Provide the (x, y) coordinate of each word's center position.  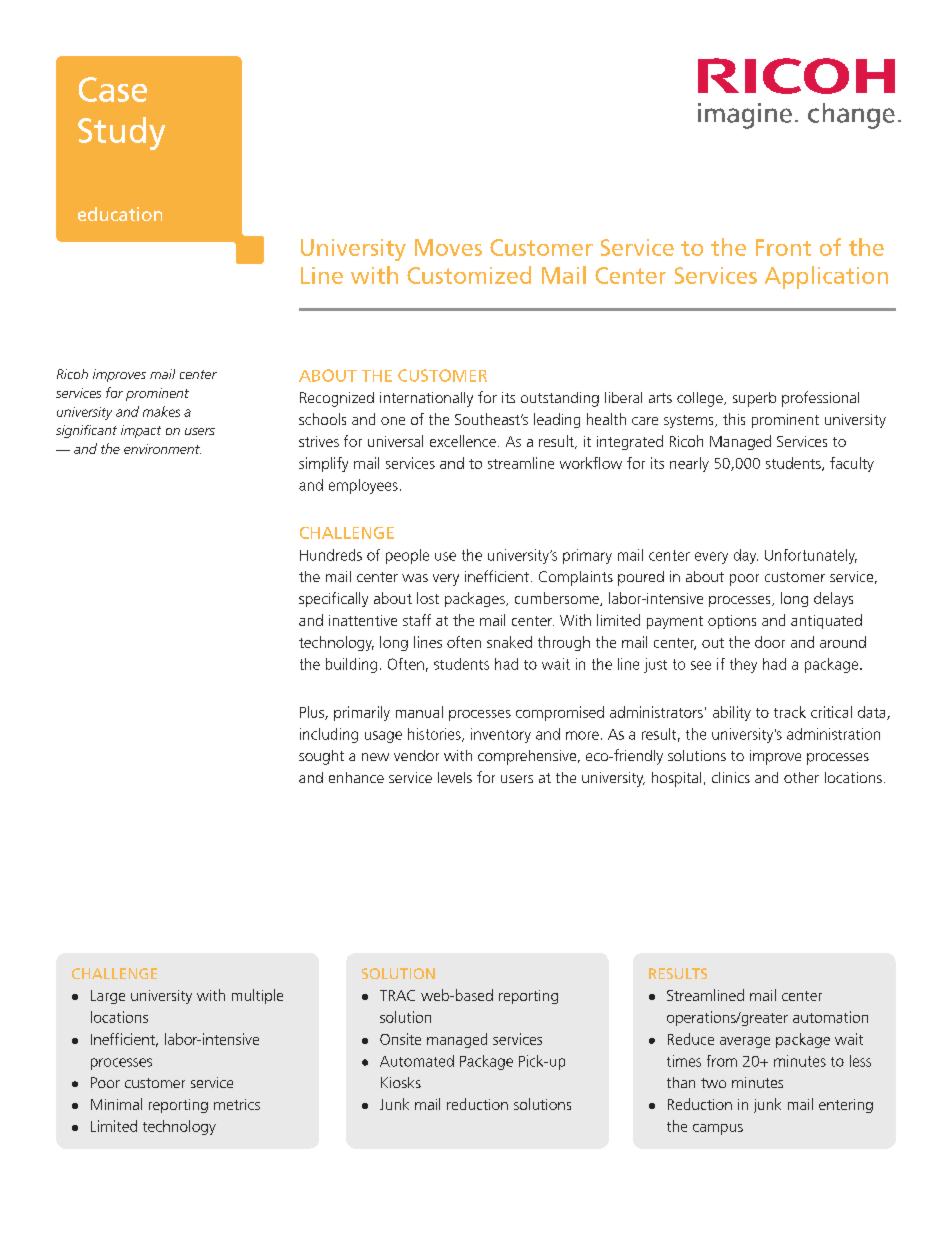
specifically (333, 599)
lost (428, 598)
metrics (237, 1104)
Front (783, 247)
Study (121, 133)
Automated (417, 1061)
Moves (448, 247)
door (770, 642)
